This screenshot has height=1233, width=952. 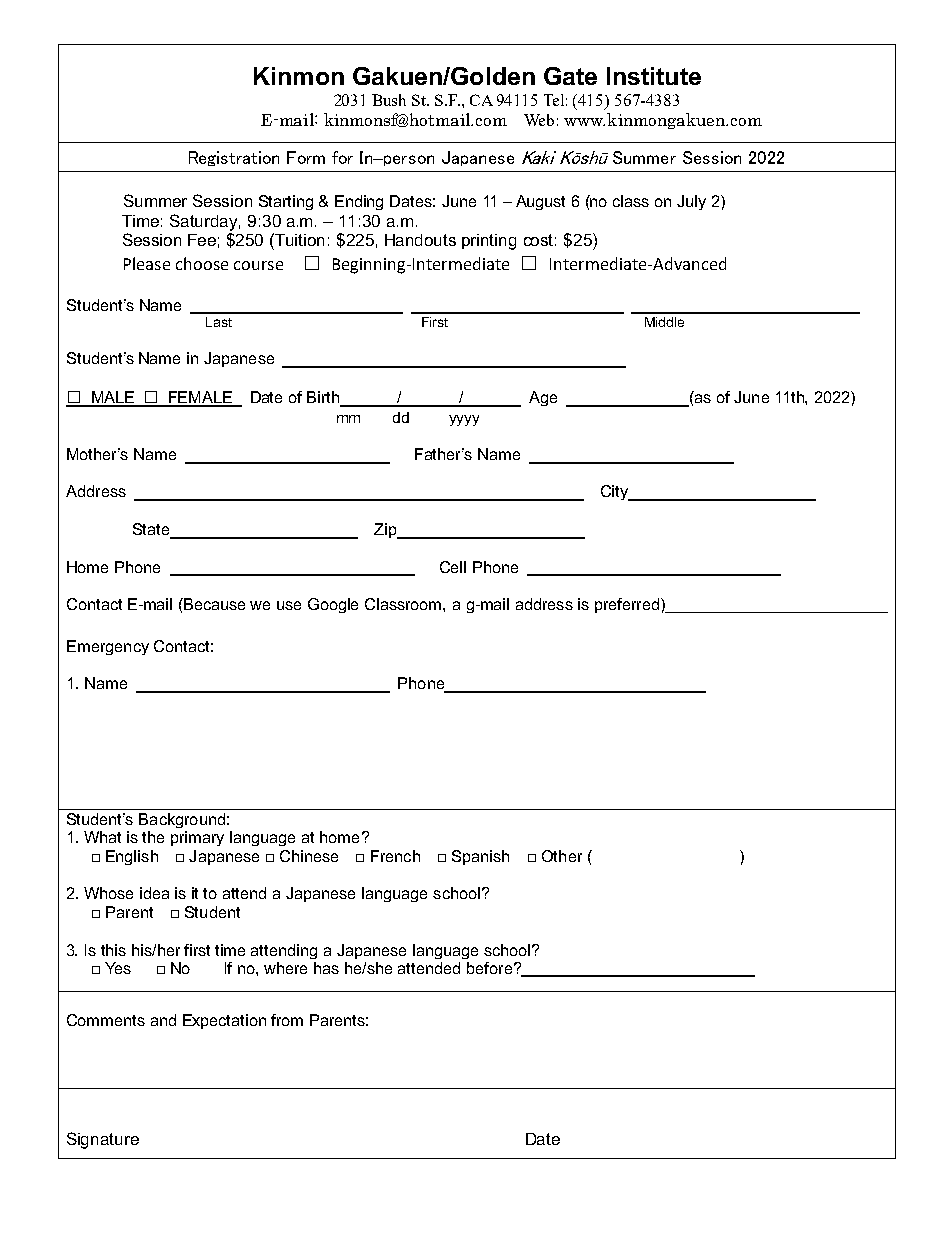 What do you see at coordinates (103, 1140) in the screenshot?
I see `Signature` at bounding box center [103, 1140].
